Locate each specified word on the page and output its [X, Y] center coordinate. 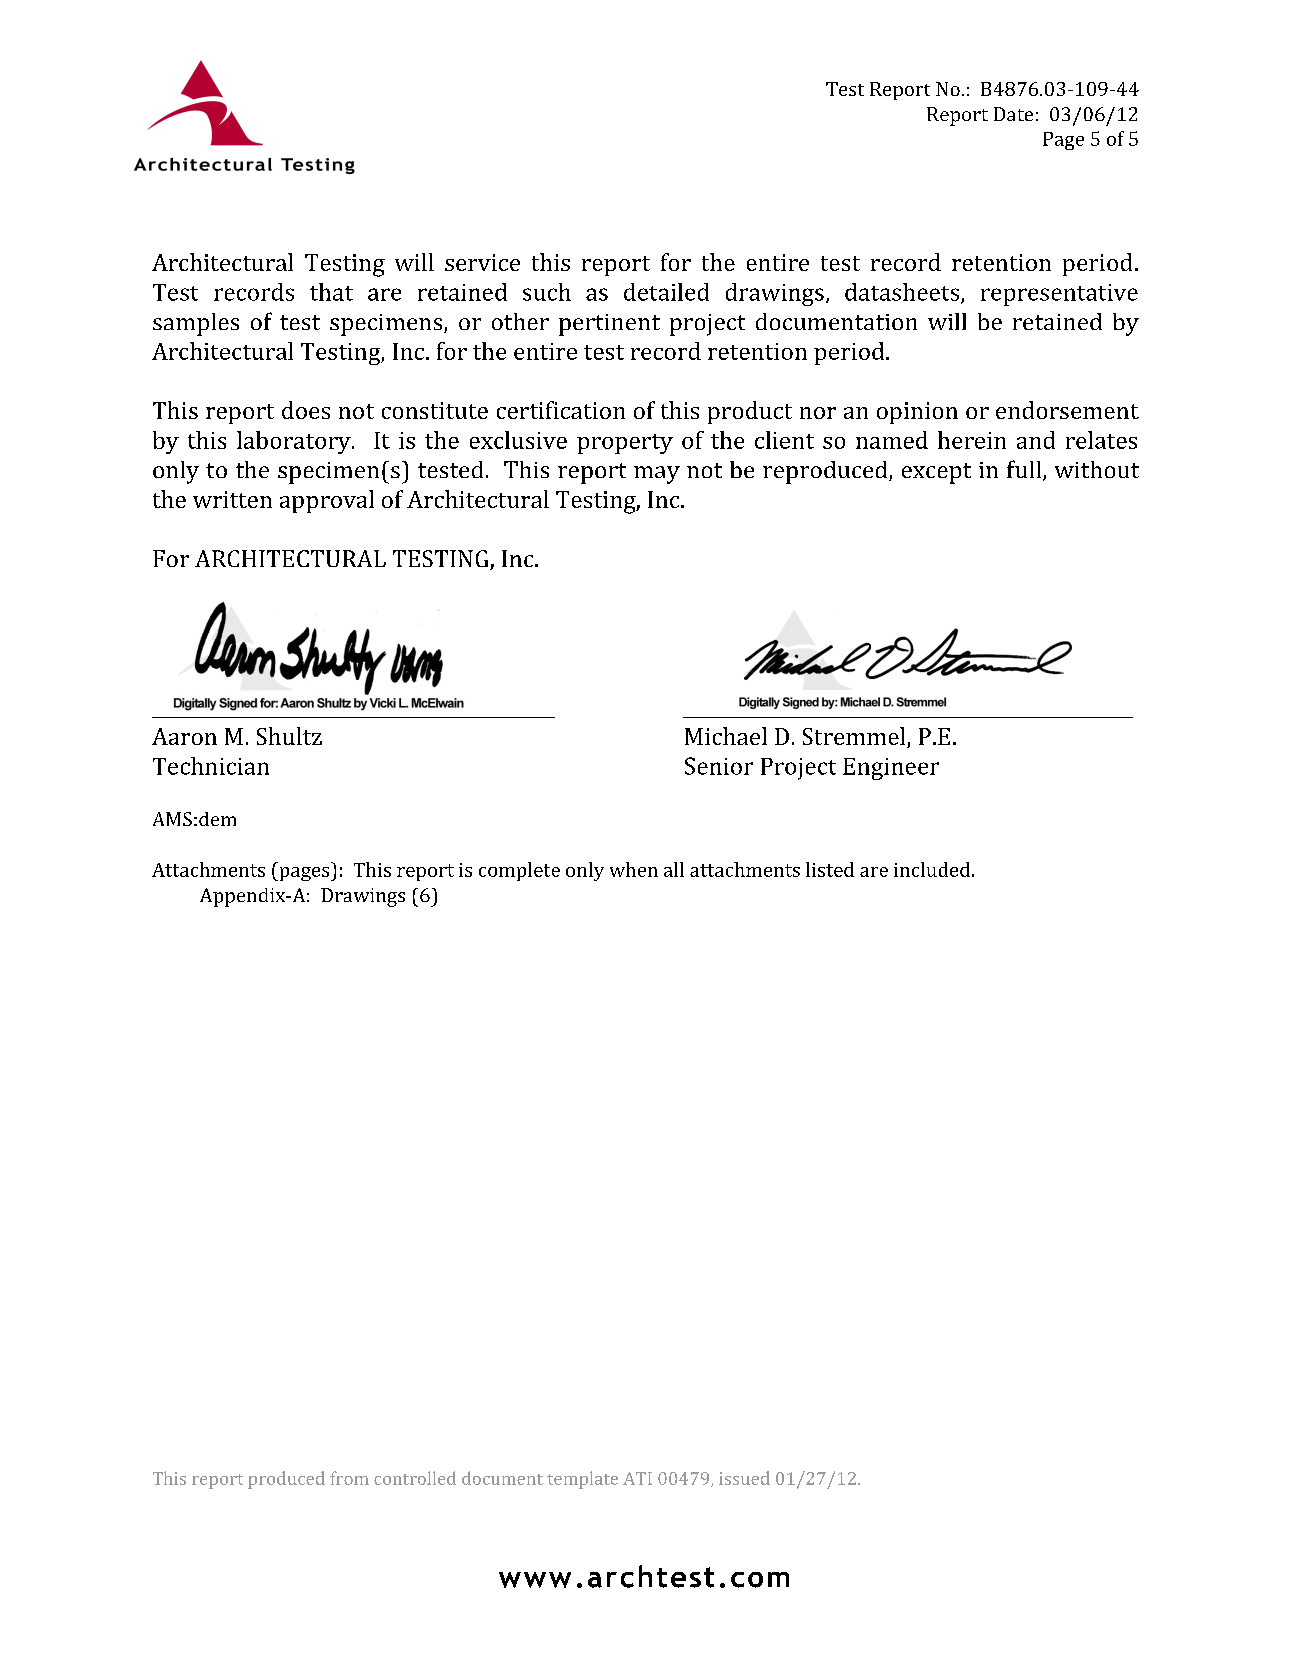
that [331, 292]
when [634, 869]
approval [327, 501]
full [1025, 470]
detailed [666, 292]
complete [519, 871]
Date [1013, 114]
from [349, 1478]
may [657, 475]
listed [830, 869]
